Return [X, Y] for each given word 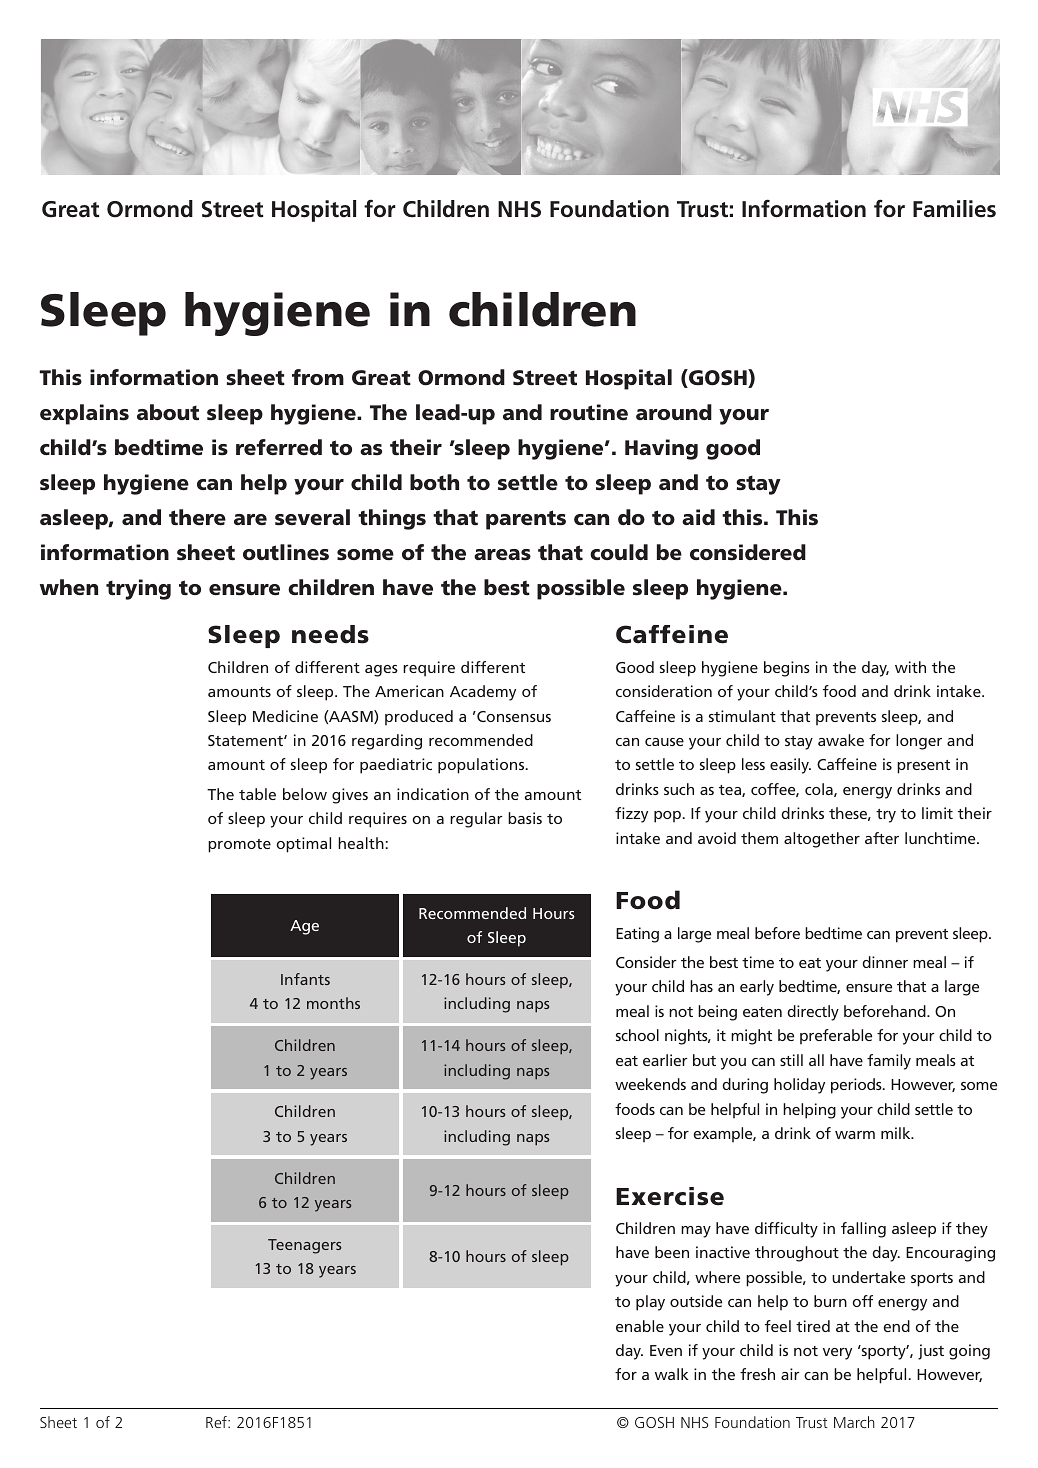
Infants [305, 979]
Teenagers [305, 1246]
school [637, 1035]
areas [502, 555]
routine [589, 412]
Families [954, 209]
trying [138, 589]
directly [813, 1013]
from [318, 377]
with [910, 667]
